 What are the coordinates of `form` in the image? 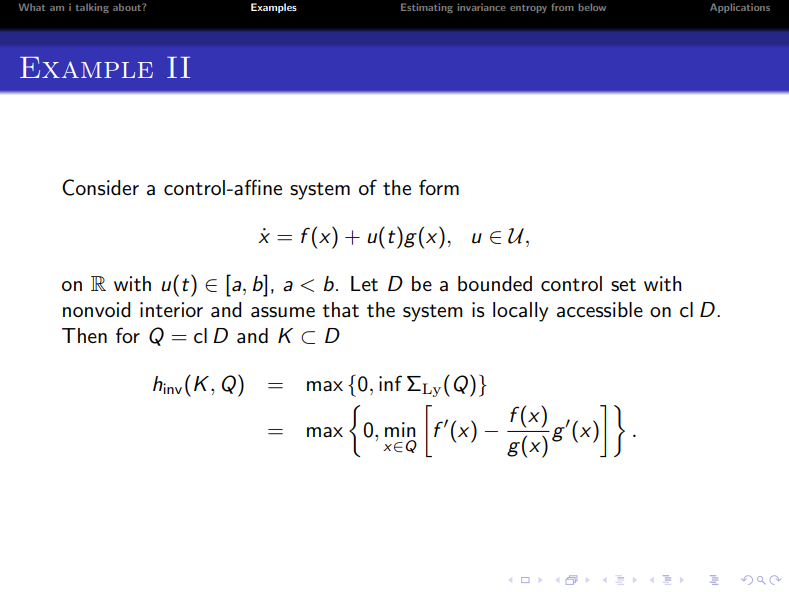 It's located at (439, 187).
